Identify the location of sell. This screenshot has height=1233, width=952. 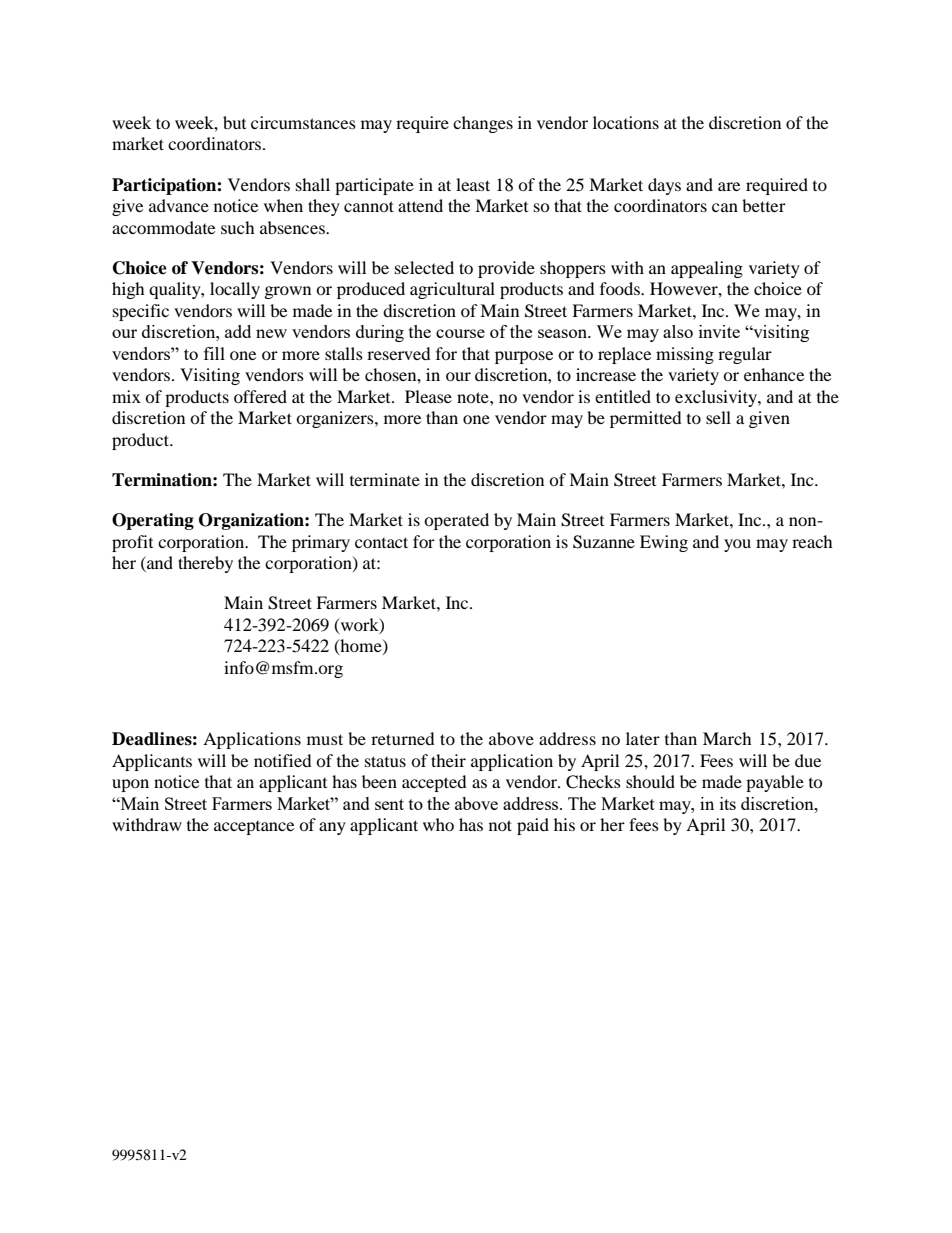
(718, 417).
